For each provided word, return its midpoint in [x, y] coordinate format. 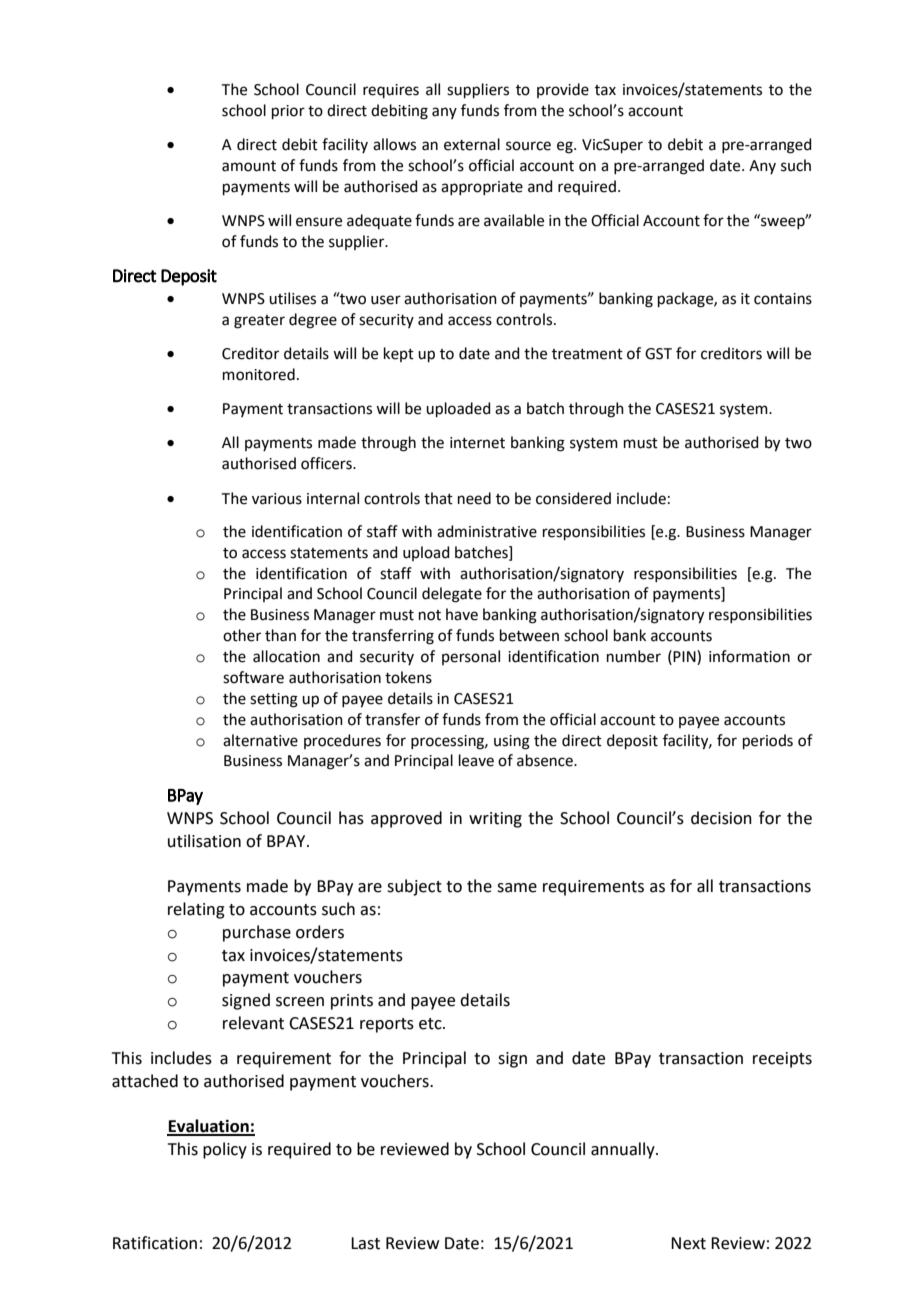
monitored [259, 374]
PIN [685, 656]
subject [414, 887]
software [253, 677]
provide [563, 90]
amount [249, 166]
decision [721, 818]
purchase [257, 933]
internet [477, 443]
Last [365, 1243]
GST [658, 354]
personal [471, 657]
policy [225, 1150]
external [472, 144]
